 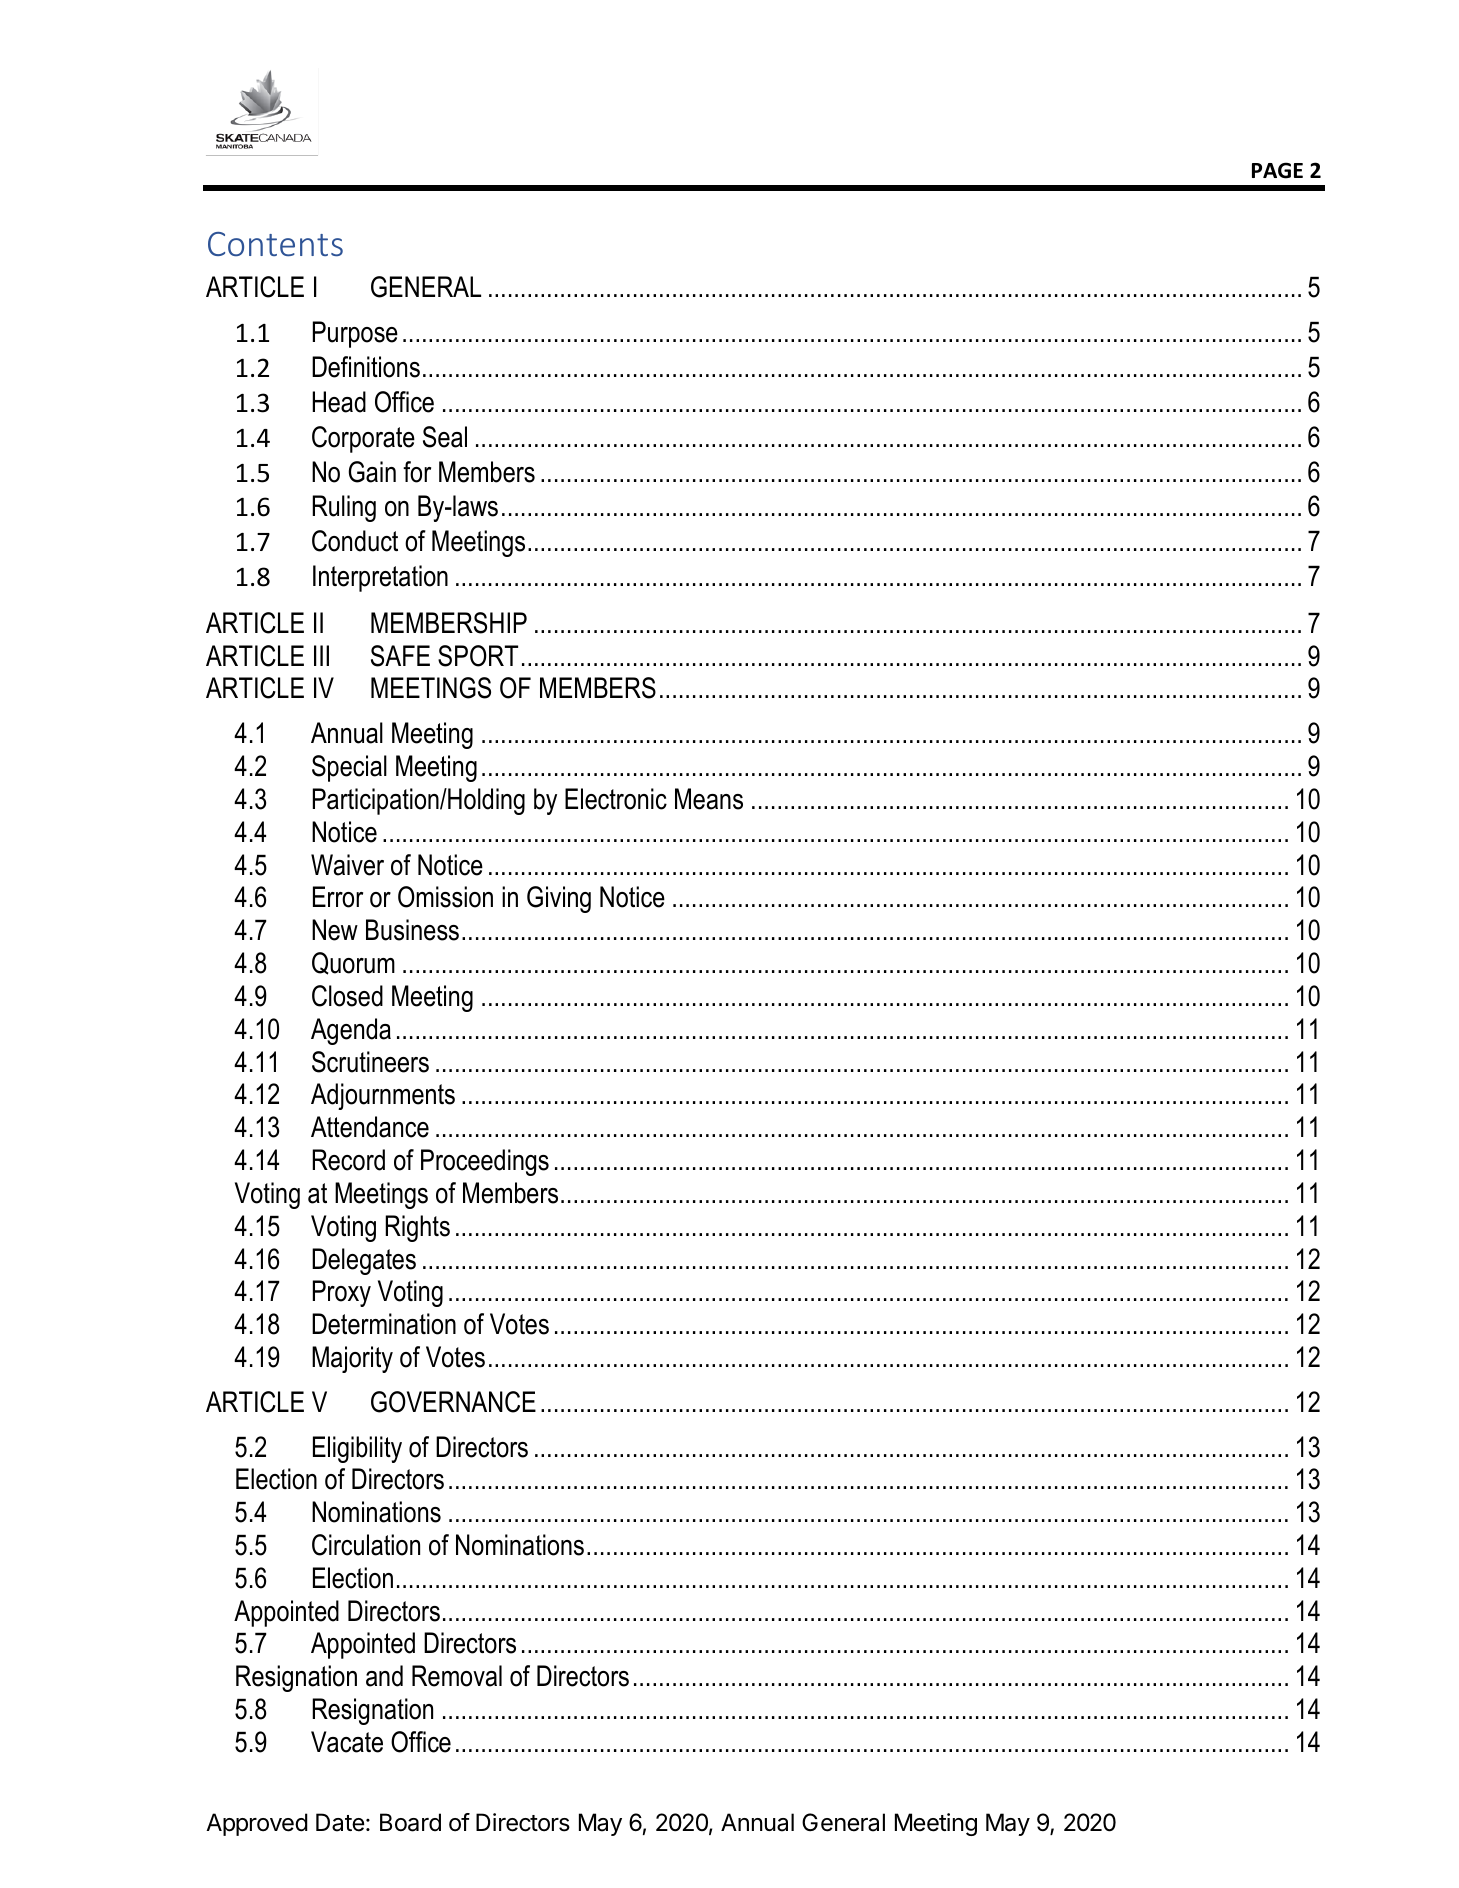 I want to click on Delegates, so click(x=364, y=1261).
